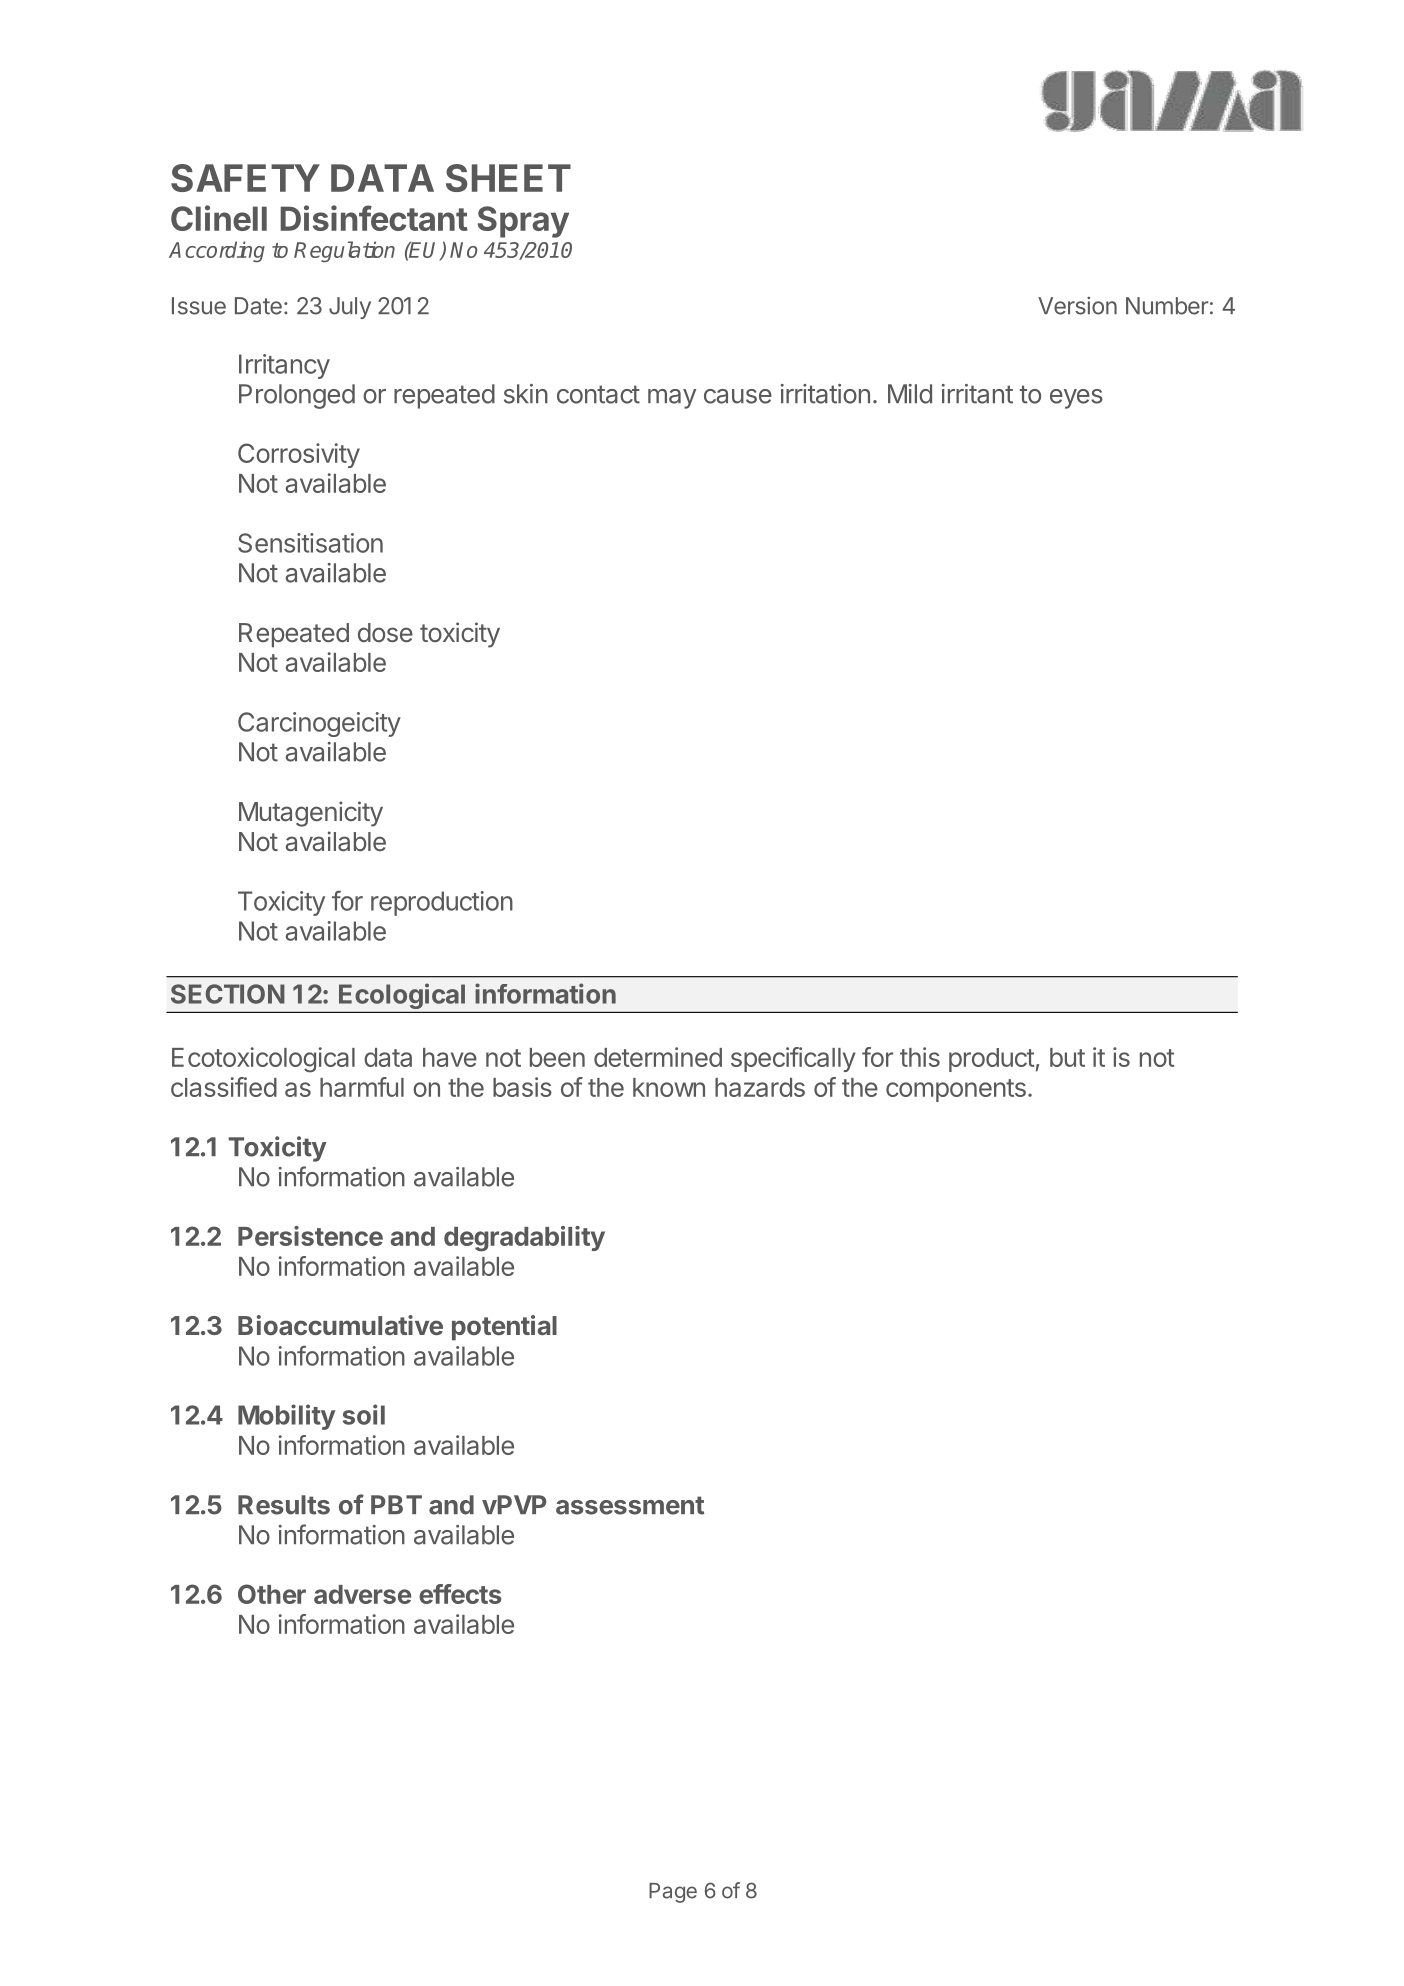 The height and width of the screenshot is (1986, 1404). I want to click on Version, so click(1077, 306).
